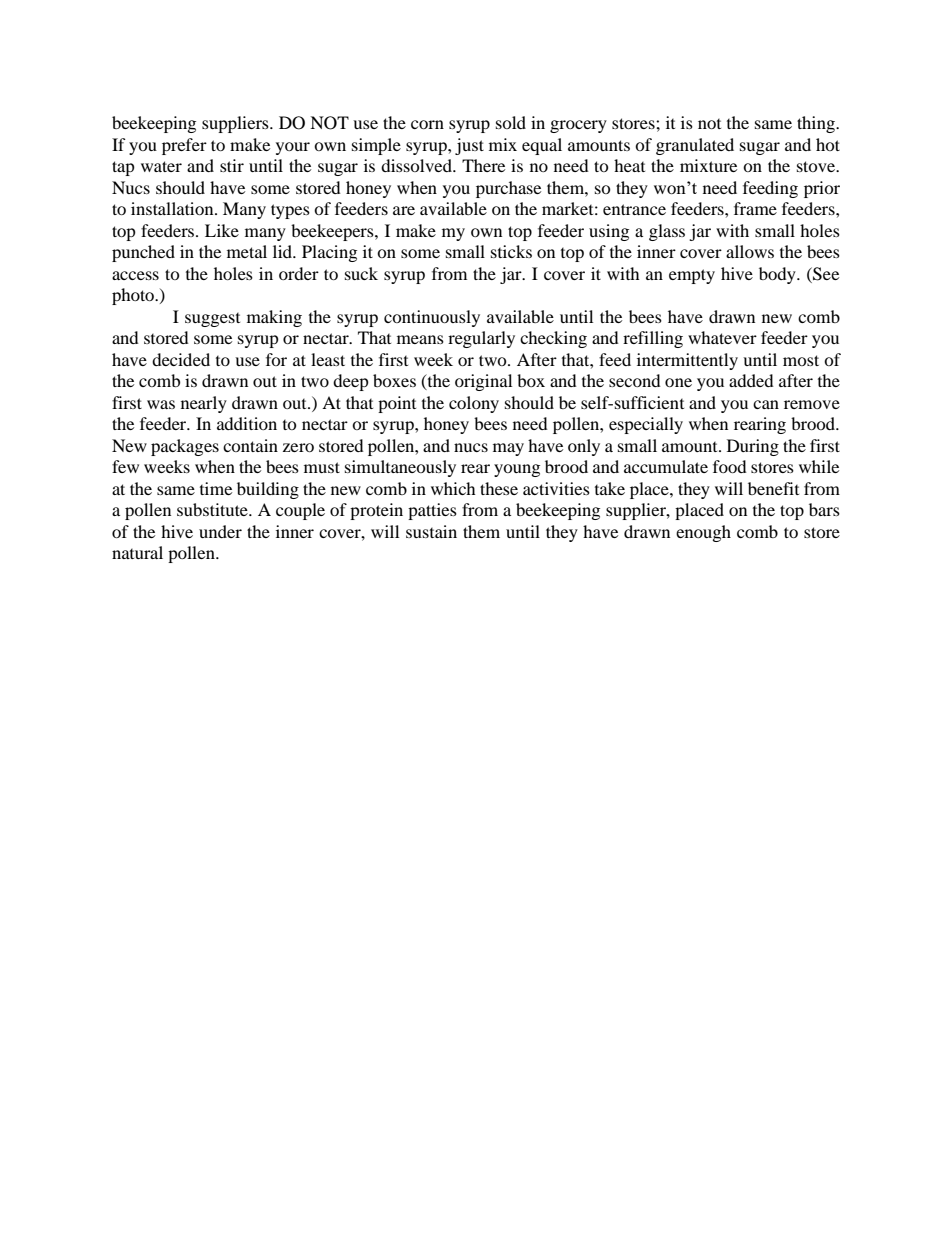 The image size is (952, 1233). What do you see at coordinates (185, 447) in the document?
I see `packages` at bounding box center [185, 447].
